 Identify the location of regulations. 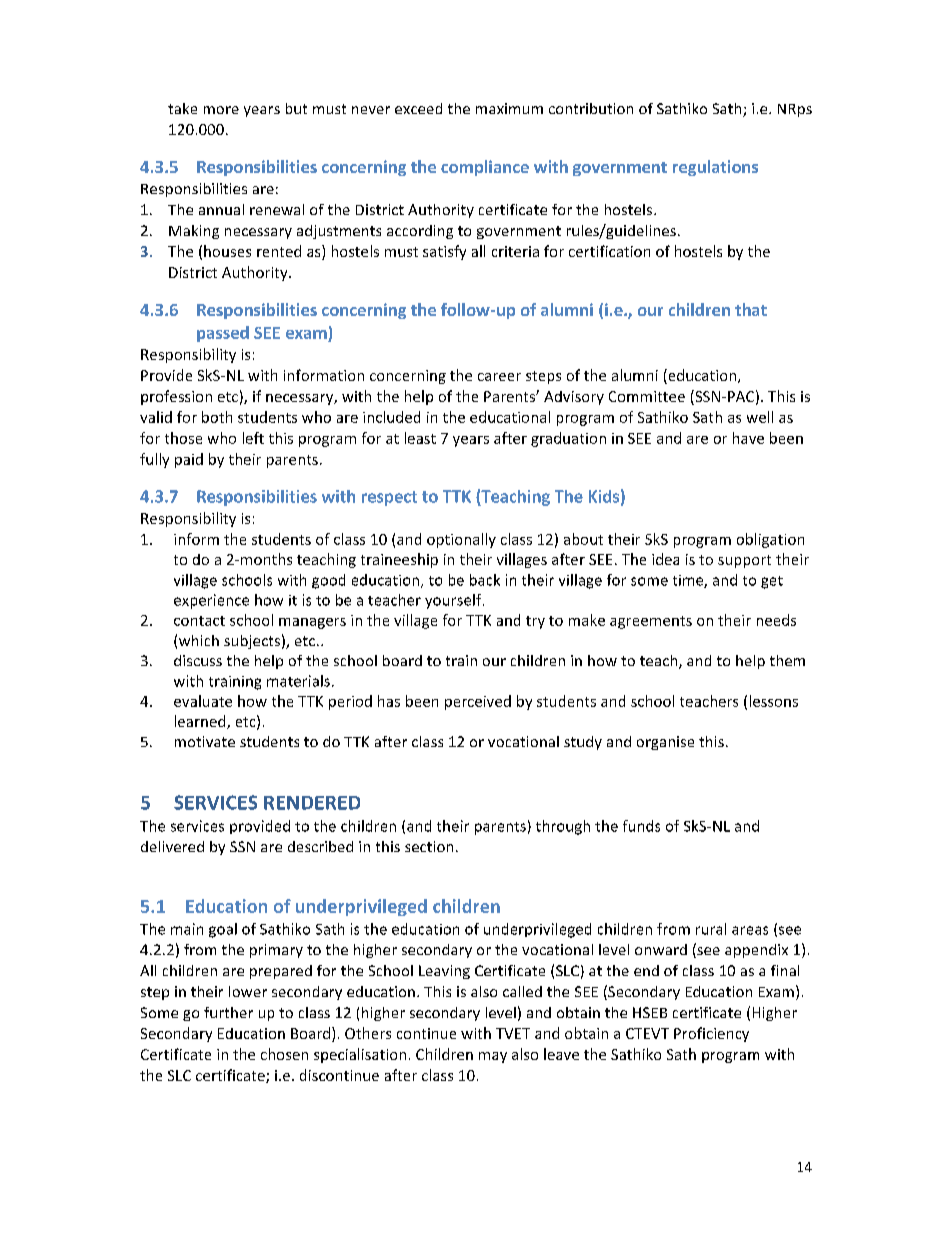
(715, 168).
